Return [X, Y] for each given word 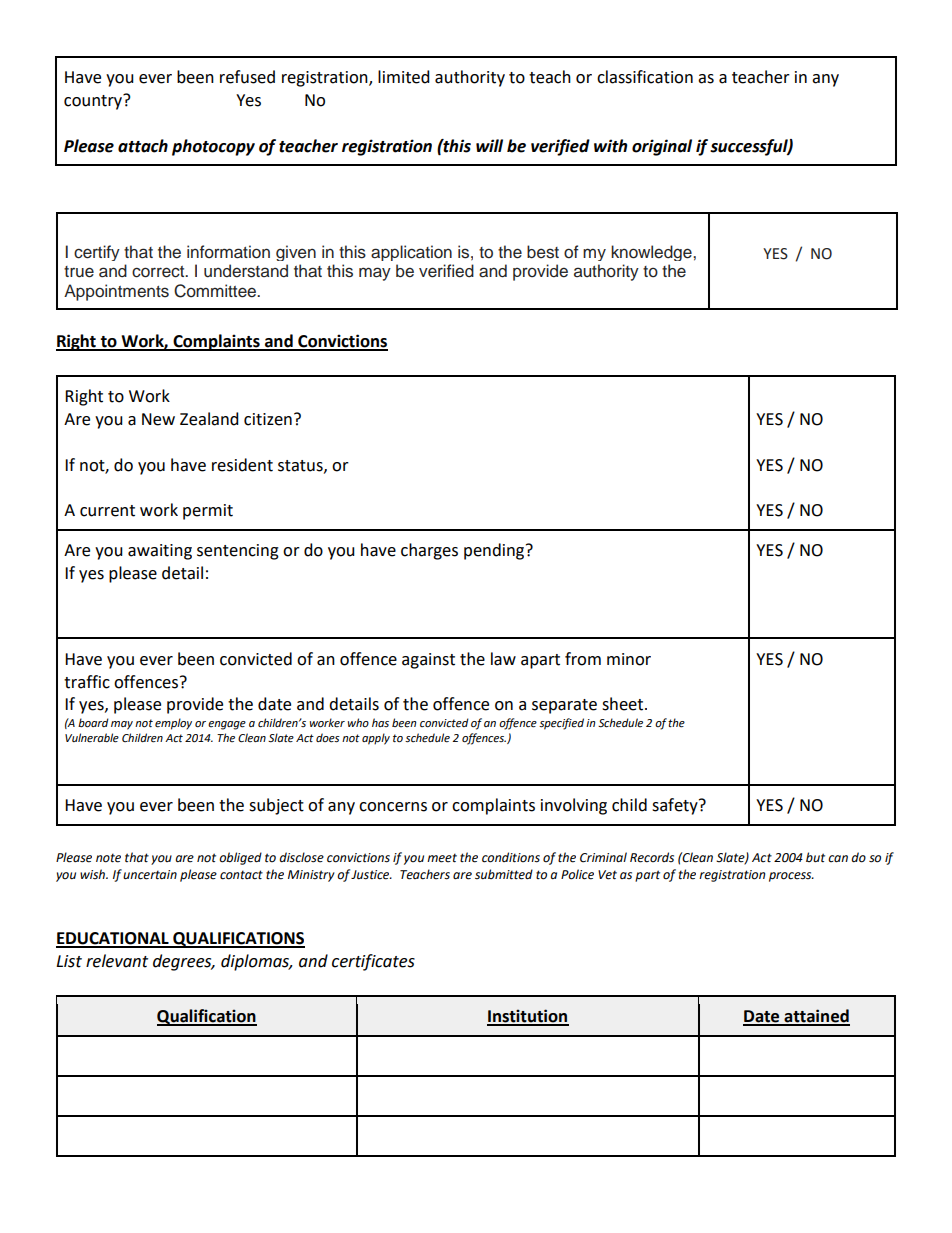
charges [429, 551]
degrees [183, 962]
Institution [528, 1017]
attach [143, 146]
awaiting [160, 552]
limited [404, 77]
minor [629, 659]
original [662, 147]
